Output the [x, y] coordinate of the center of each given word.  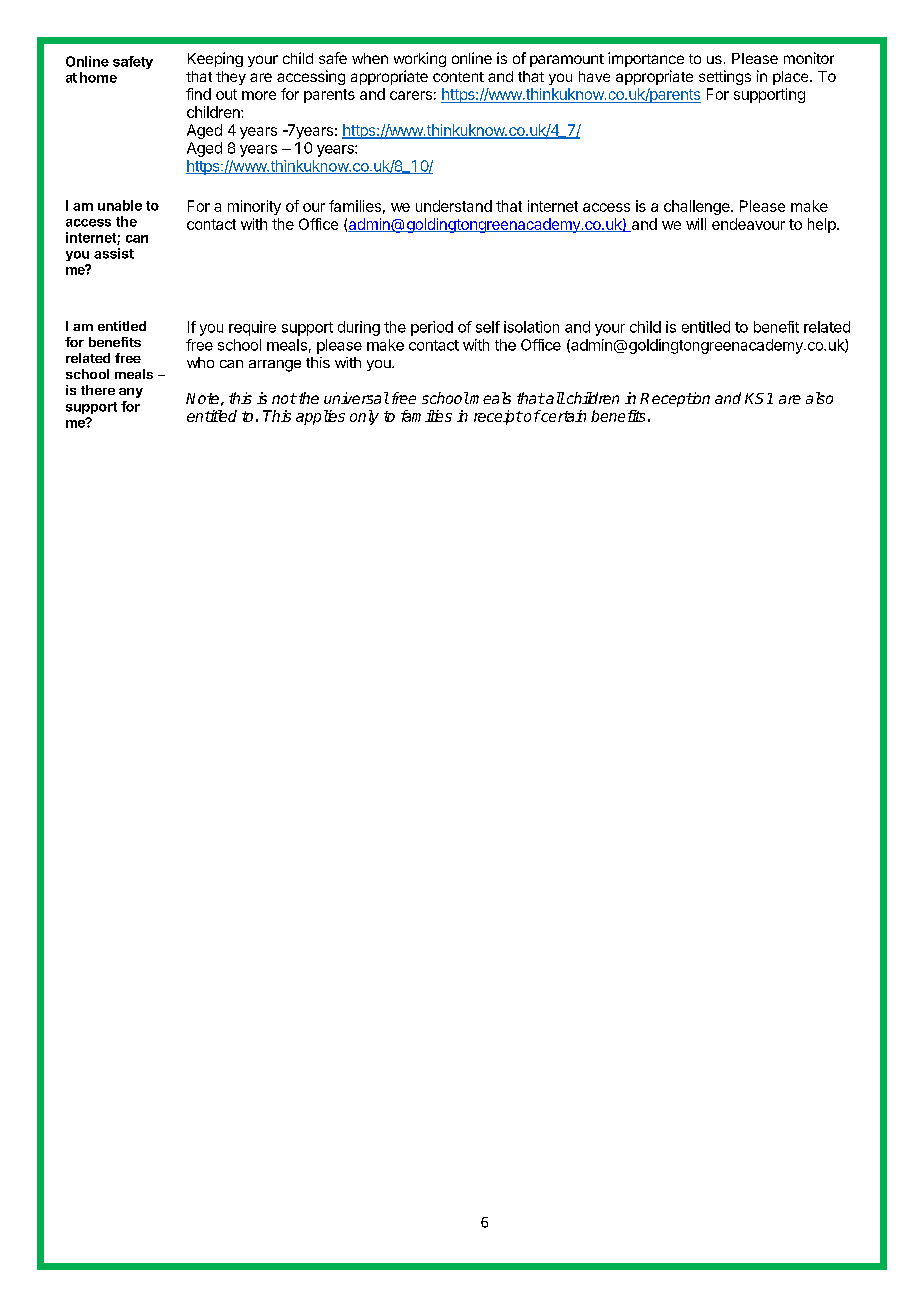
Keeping [215, 59]
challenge [698, 207]
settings [725, 77]
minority [254, 207]
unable [120, 205]
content [458, 77]
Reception [675, 399]
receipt [498, 417]
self [488, 327]
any [131, 393]
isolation [531, 327]
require [252, 328]
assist [114, 253]
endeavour [748, 224]
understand [454, 206]
